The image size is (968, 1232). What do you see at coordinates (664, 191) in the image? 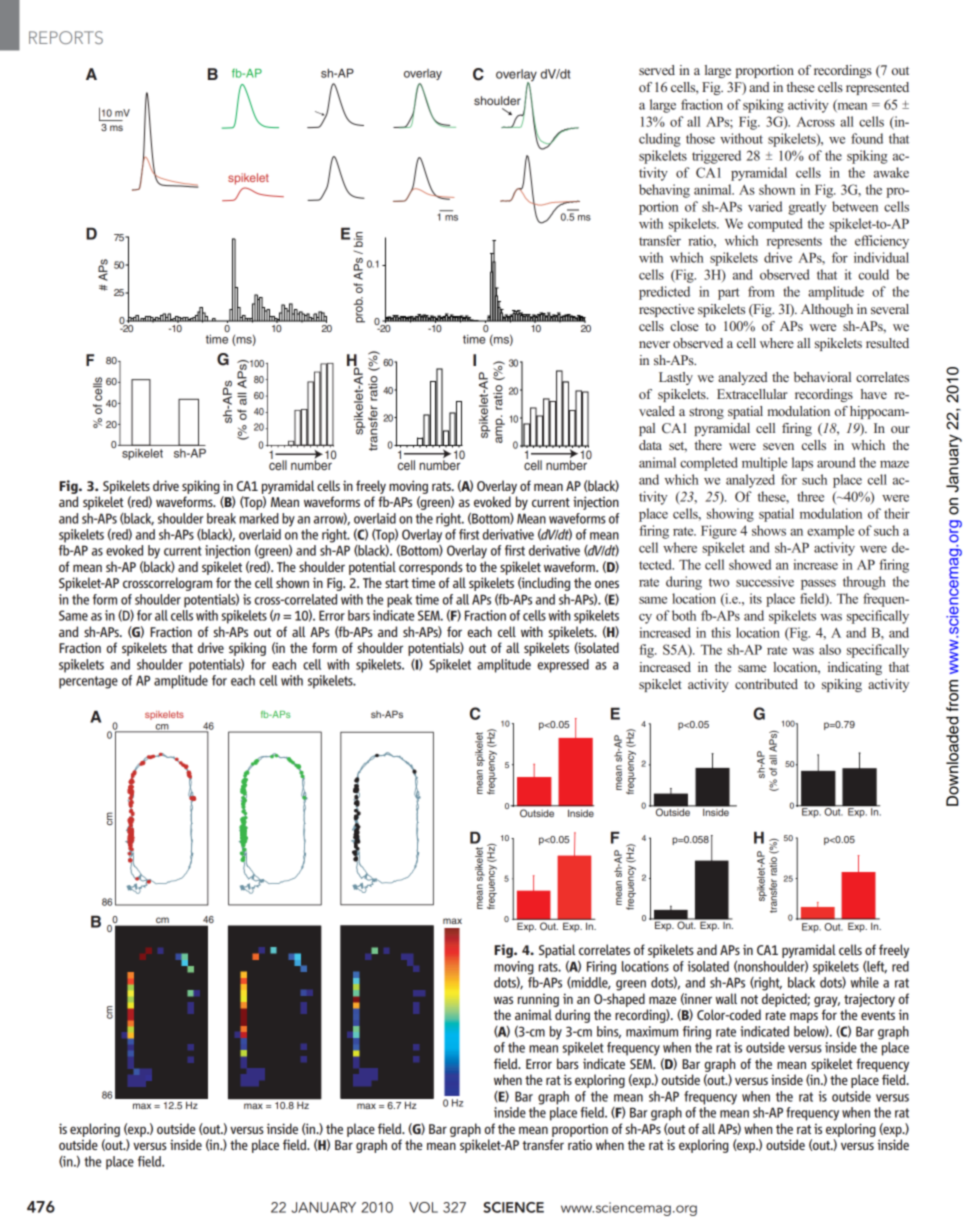
I see `behaving` at bounding box center [664, 191].
